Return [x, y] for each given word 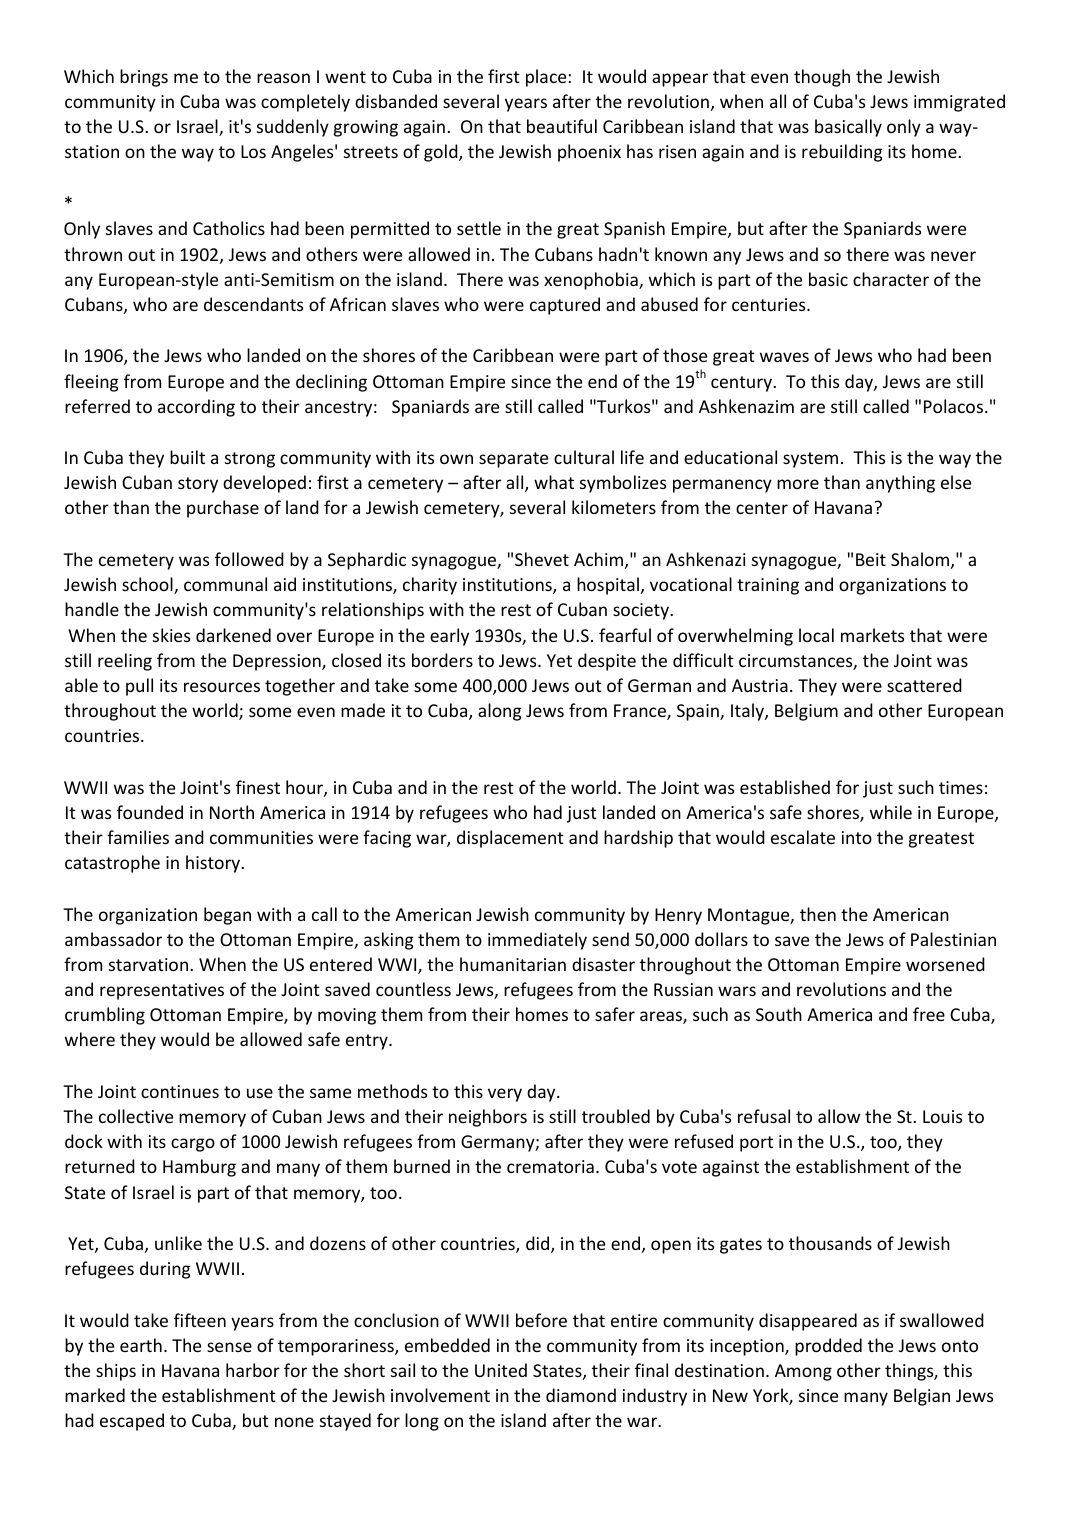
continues [180, 1091]
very [505, 1095]
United [501, 1370]
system [810, 460]
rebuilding [842, 153]
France [641, 712]
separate [513, 460]
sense [229, 1347]
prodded [828, 1347]
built [187, 457]
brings [144, 78]
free [929, 1014]
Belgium [806, 712]
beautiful [562, 126]
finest [258, 787]
